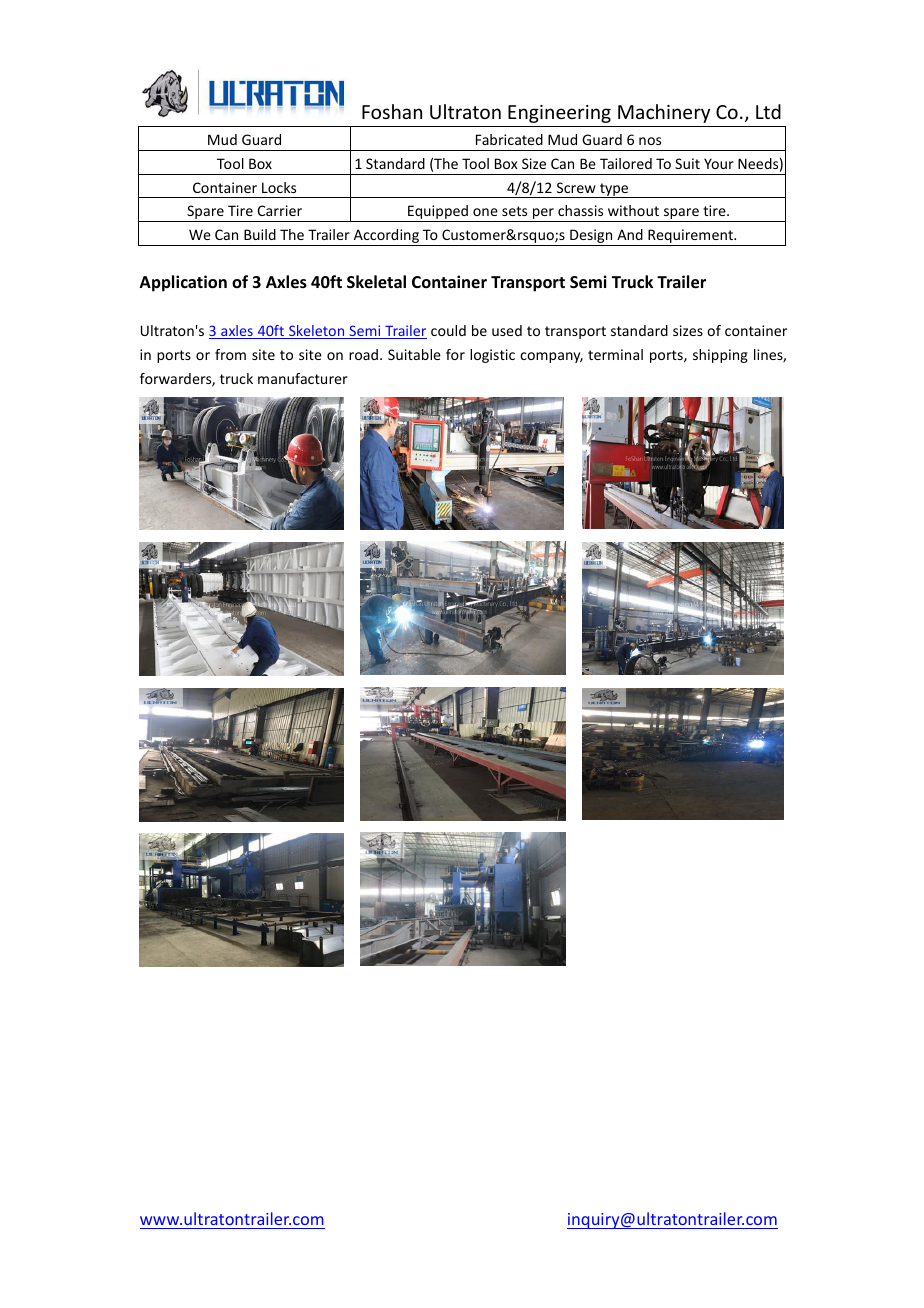  I want to click on shipping, so click(720, 356).
